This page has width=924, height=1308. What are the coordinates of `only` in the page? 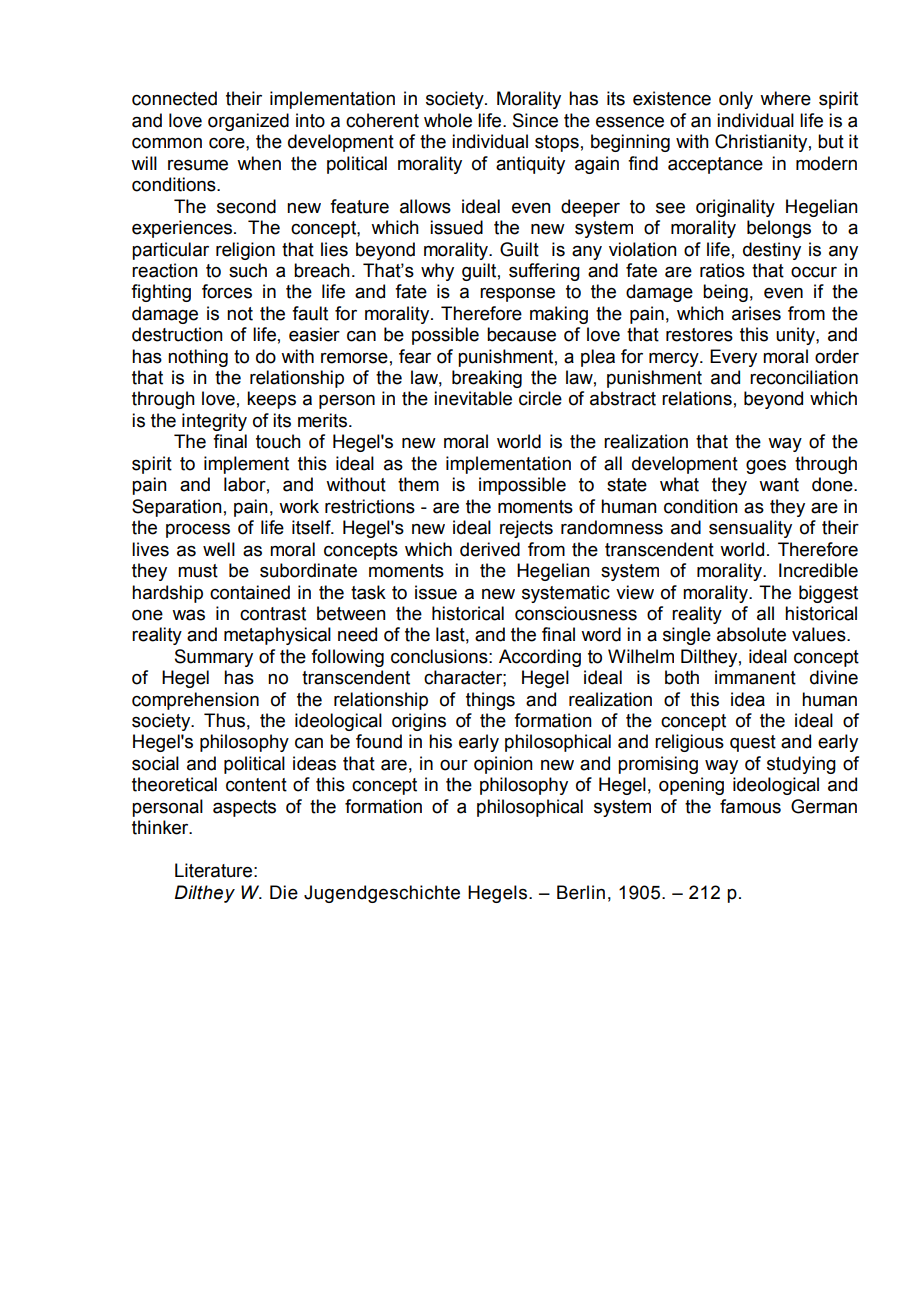 It's located at (736, 100).
